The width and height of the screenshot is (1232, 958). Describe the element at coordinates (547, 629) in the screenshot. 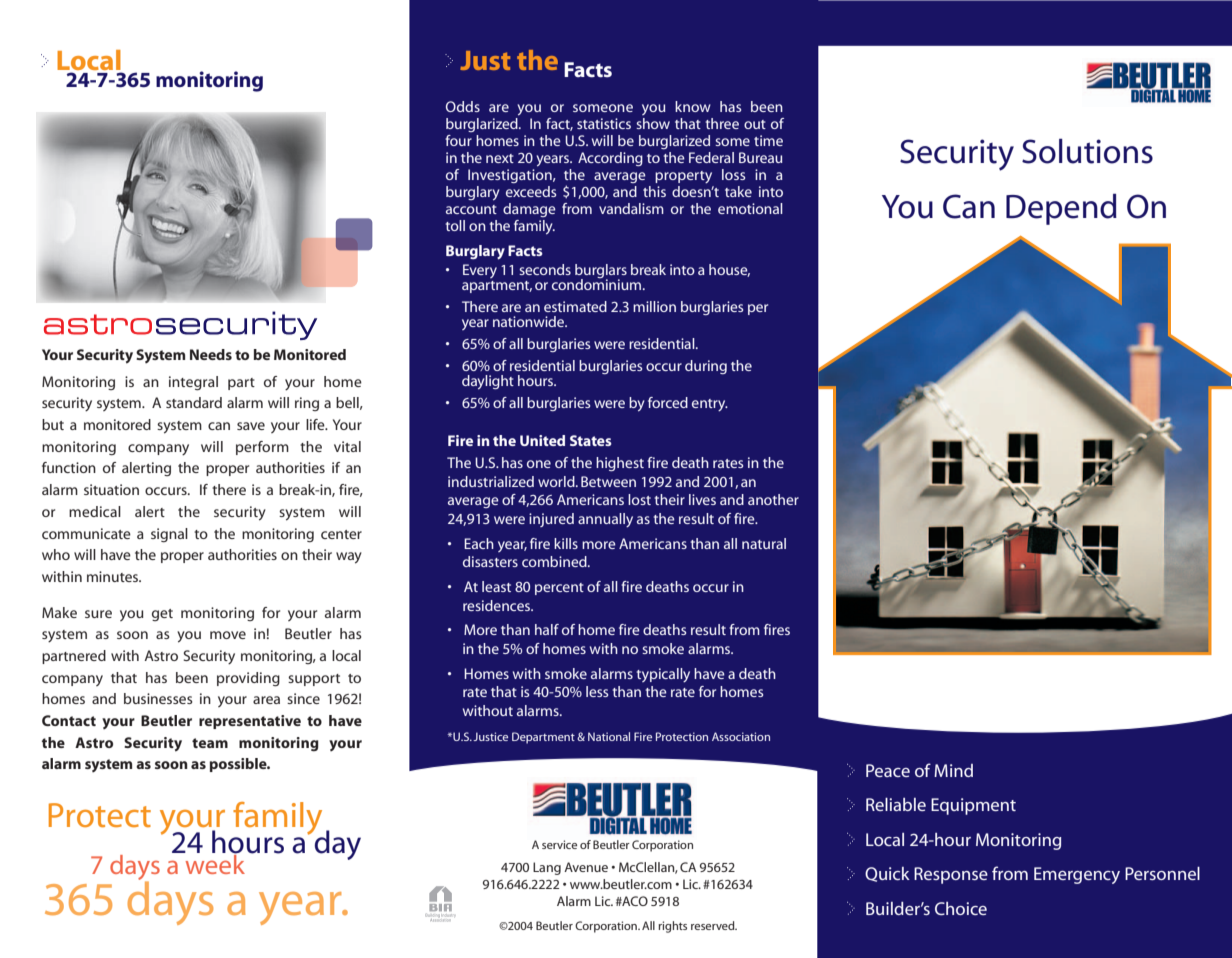

I see `half` at that location.
